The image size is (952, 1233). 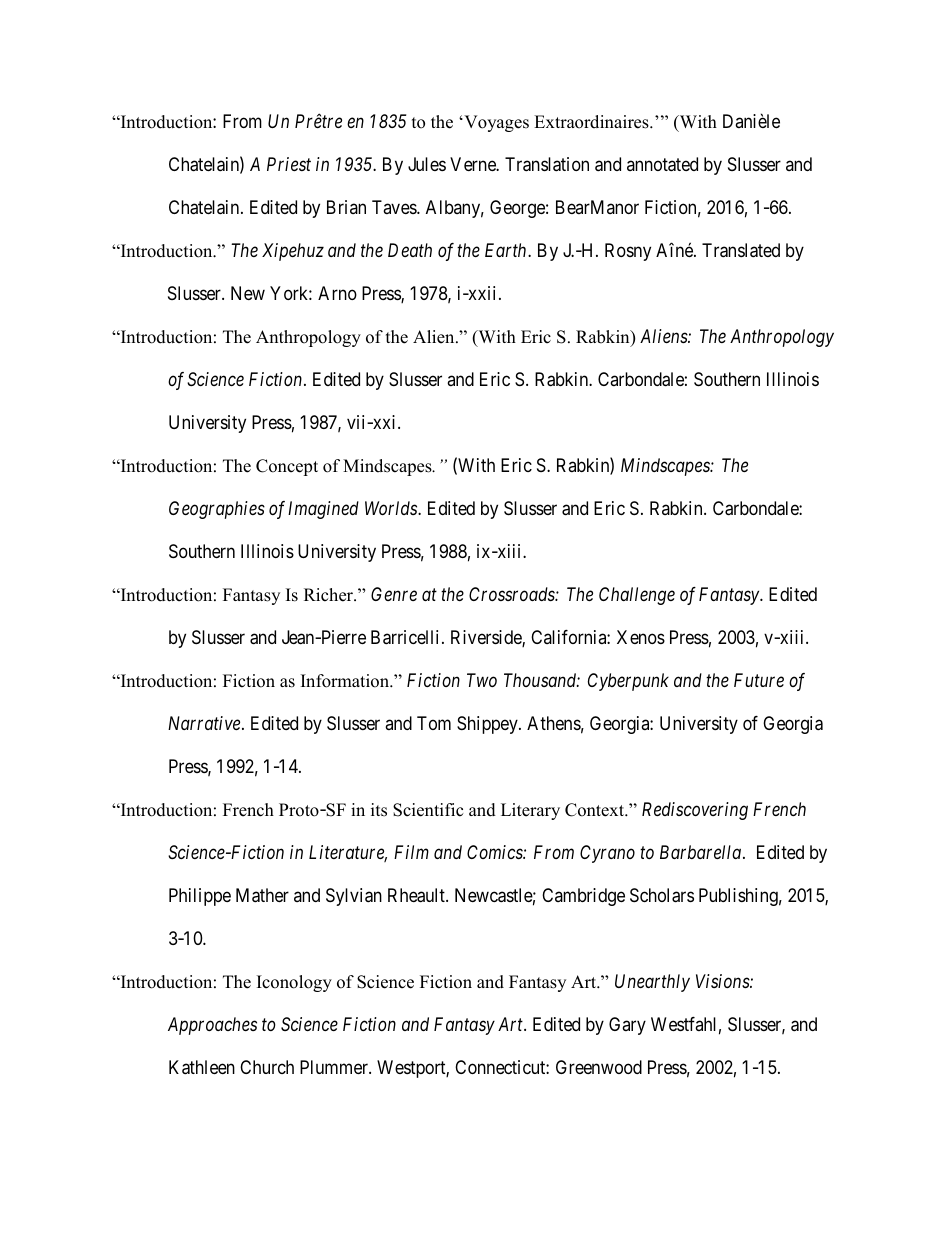 I want to click on Translated, so click(x=741, y=250).
